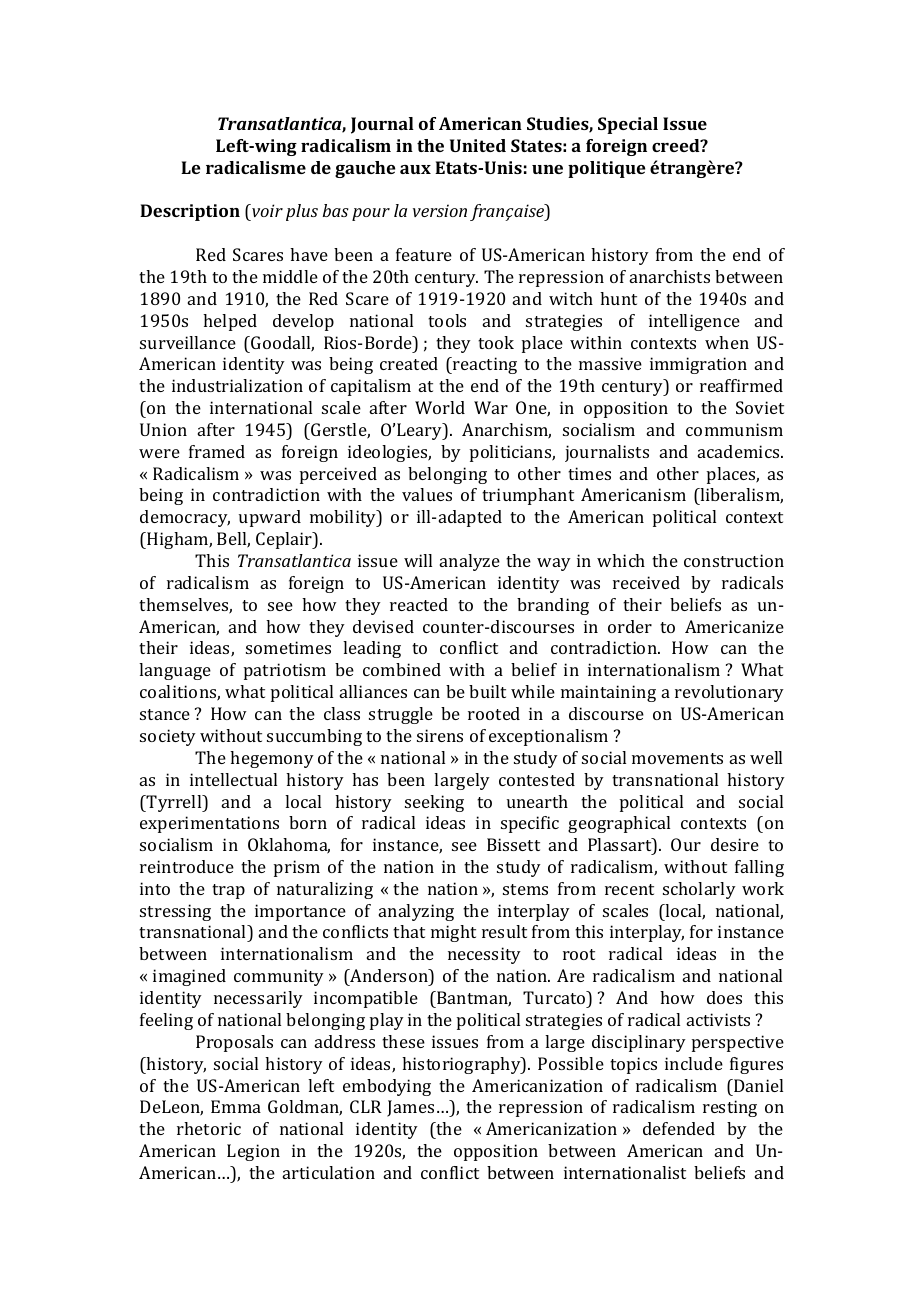 Image resolution: width=924 pixels, height=1308 pixels. Describe the element at coordinates (209, 1128) in the screenshot. I see `rhetoric` at that location.
